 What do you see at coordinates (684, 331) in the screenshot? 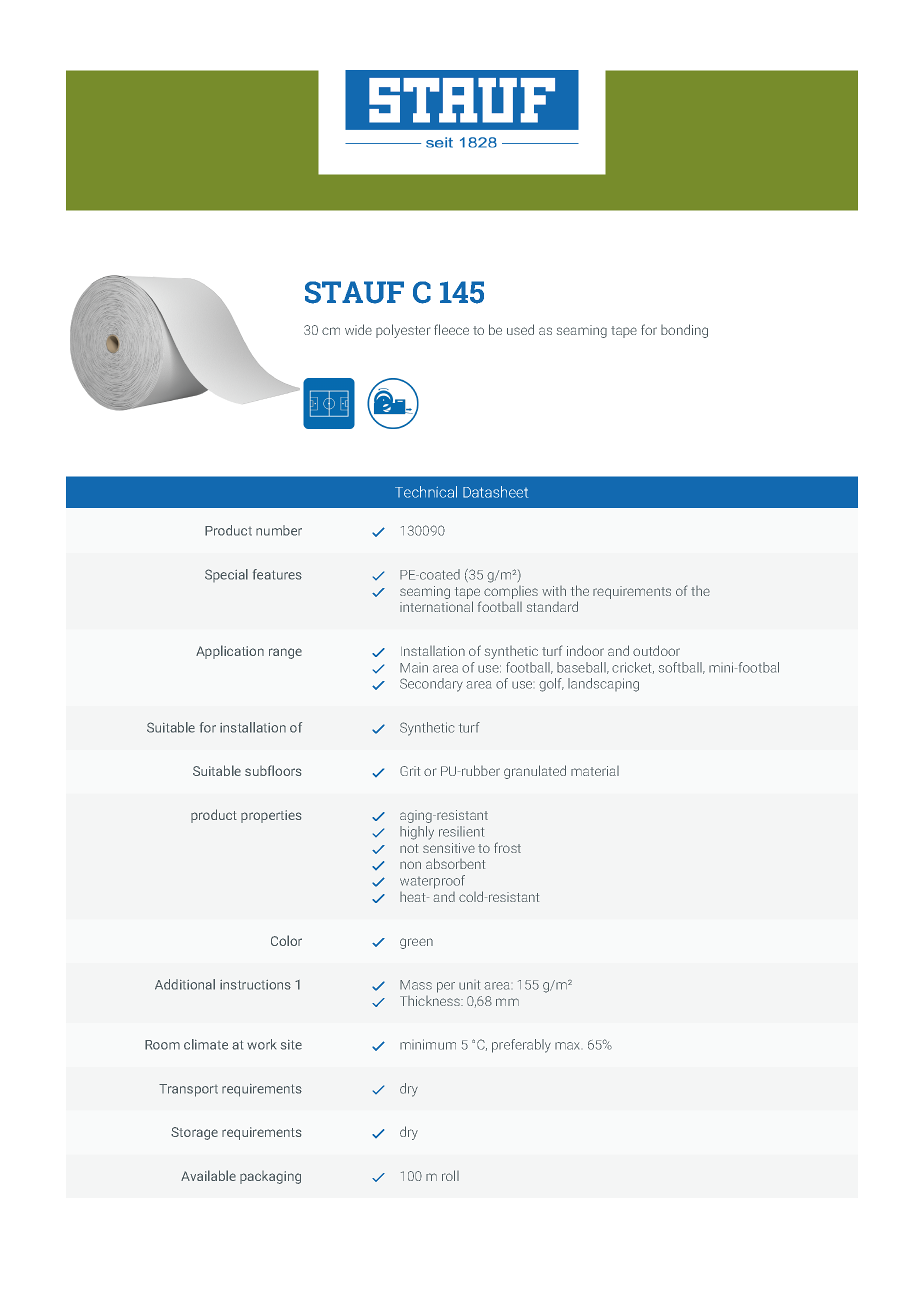
I see `bonding` at bounding box center [684, 331].
